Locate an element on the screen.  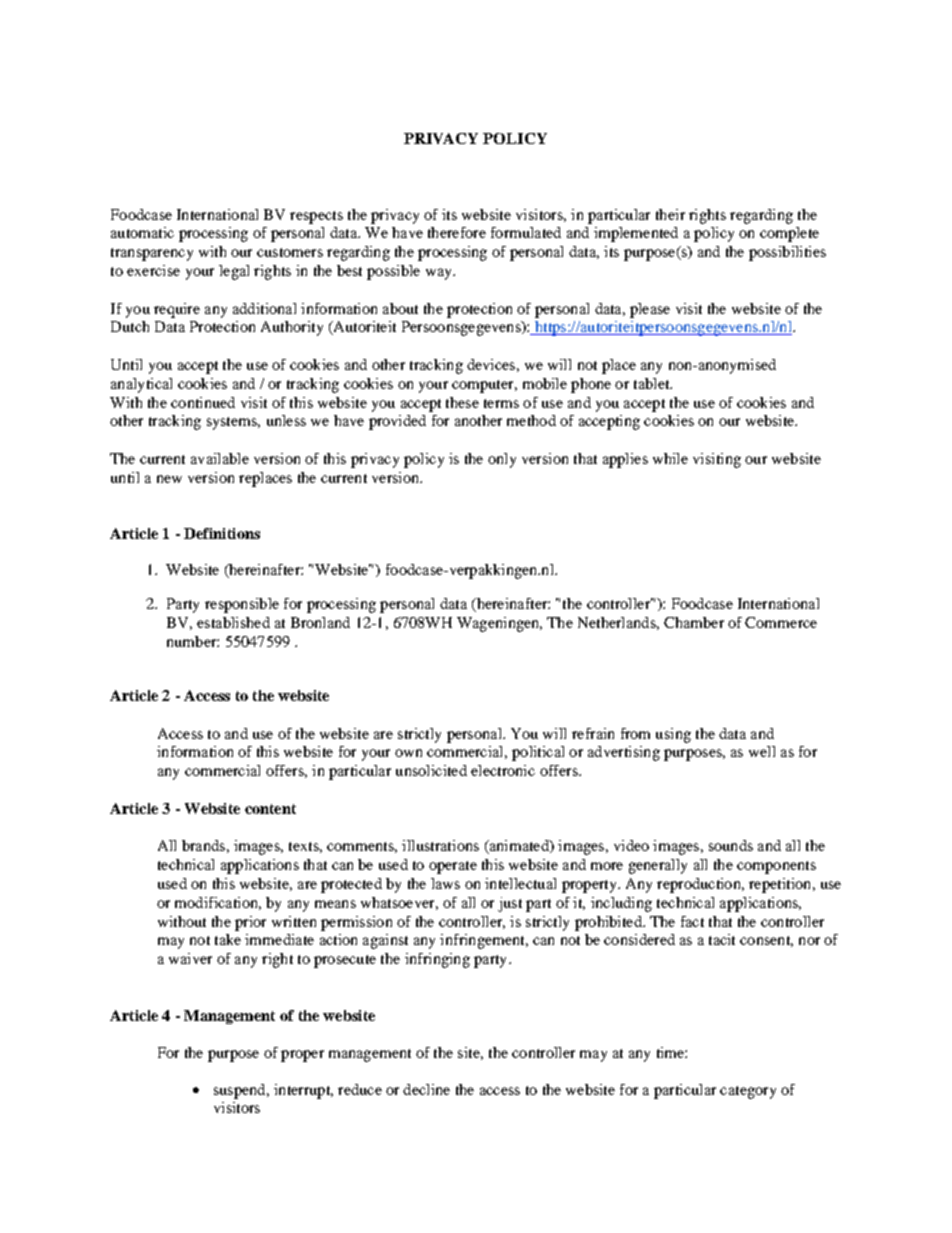
while is located at coordinates (670, 458).
